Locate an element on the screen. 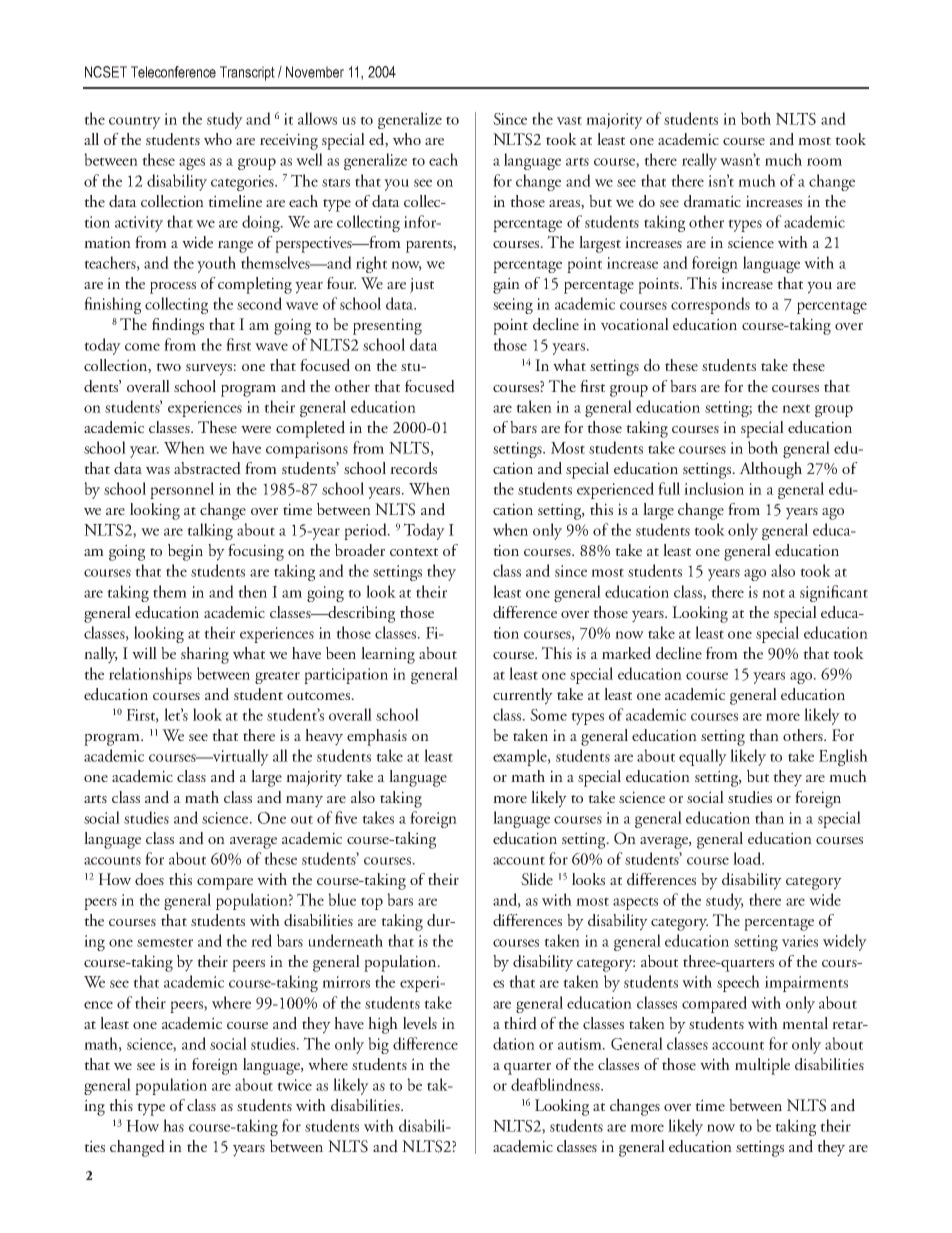  Some is located at coordinates (548, 715).
